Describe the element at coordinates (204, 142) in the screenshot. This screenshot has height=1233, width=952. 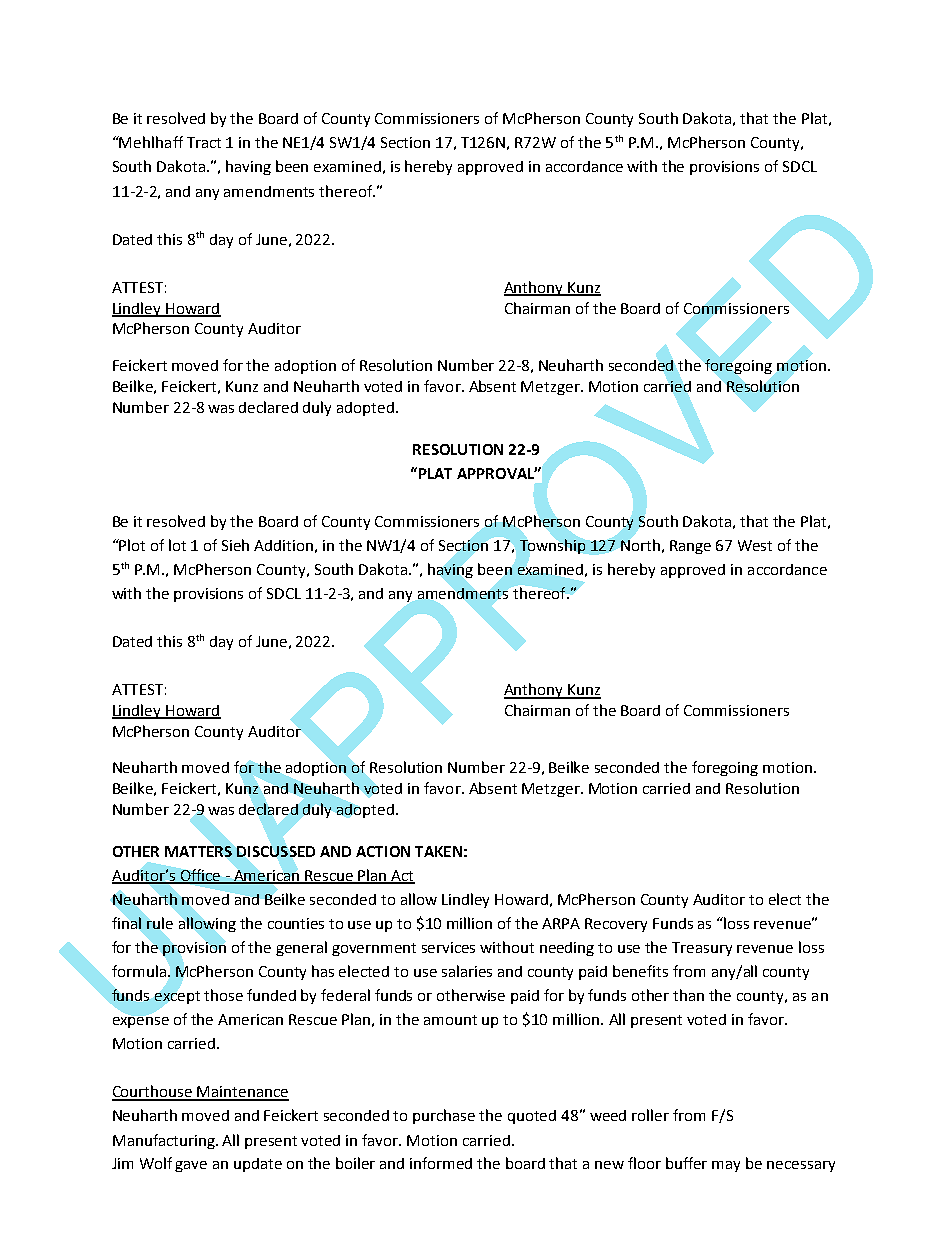
I see `Tract` at that location.
